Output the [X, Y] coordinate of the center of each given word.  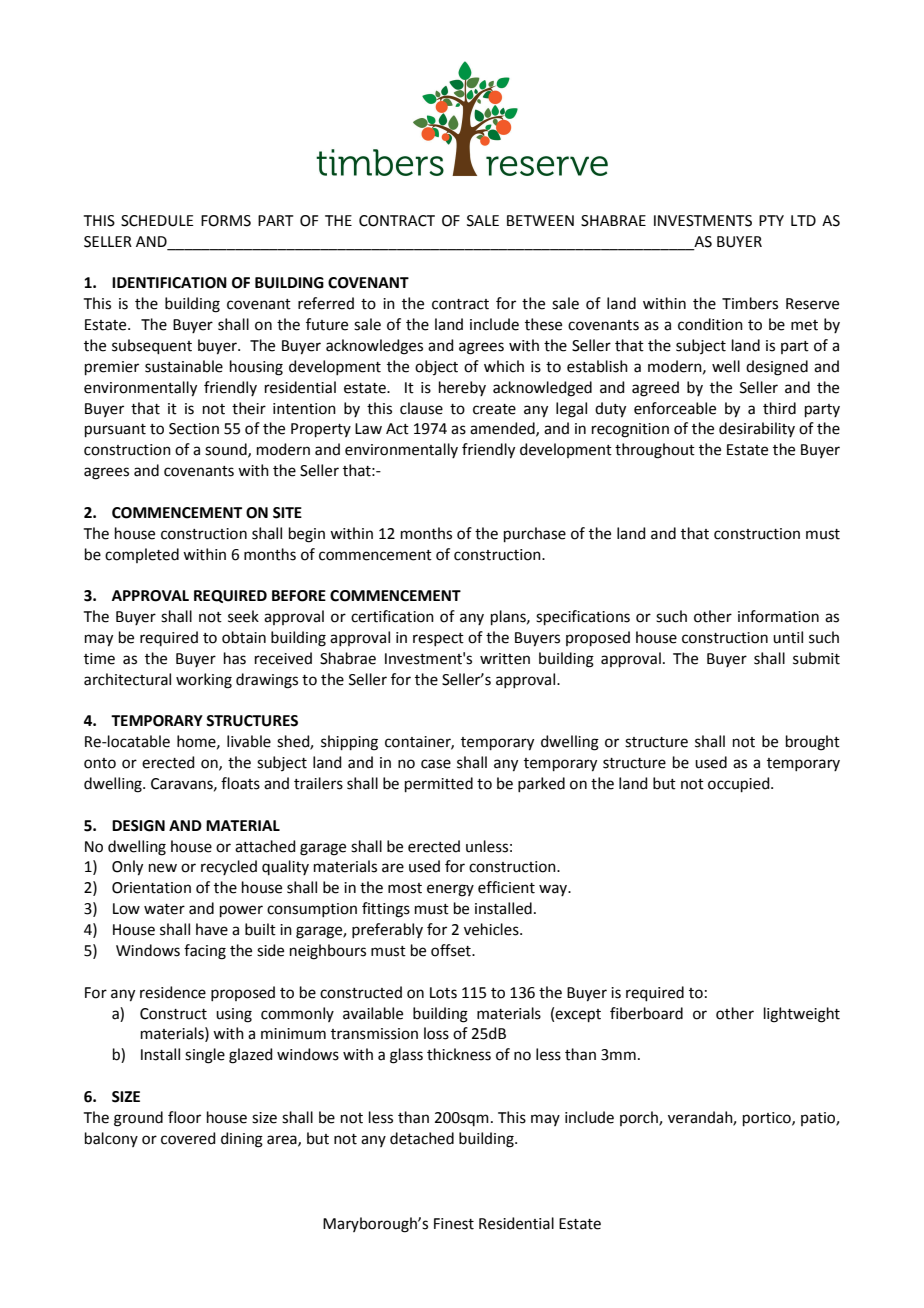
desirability [757, 429]
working [204, 681]
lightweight [802, 1015]
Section [194, 429]
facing [205, 952]
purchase [535, 534]
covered [188, 1138]
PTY [771, 220]
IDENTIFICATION [169, 283]
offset [452, 950]
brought [813, 743]
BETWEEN [540, 220]
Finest [454, 1224]
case [436, 764]
